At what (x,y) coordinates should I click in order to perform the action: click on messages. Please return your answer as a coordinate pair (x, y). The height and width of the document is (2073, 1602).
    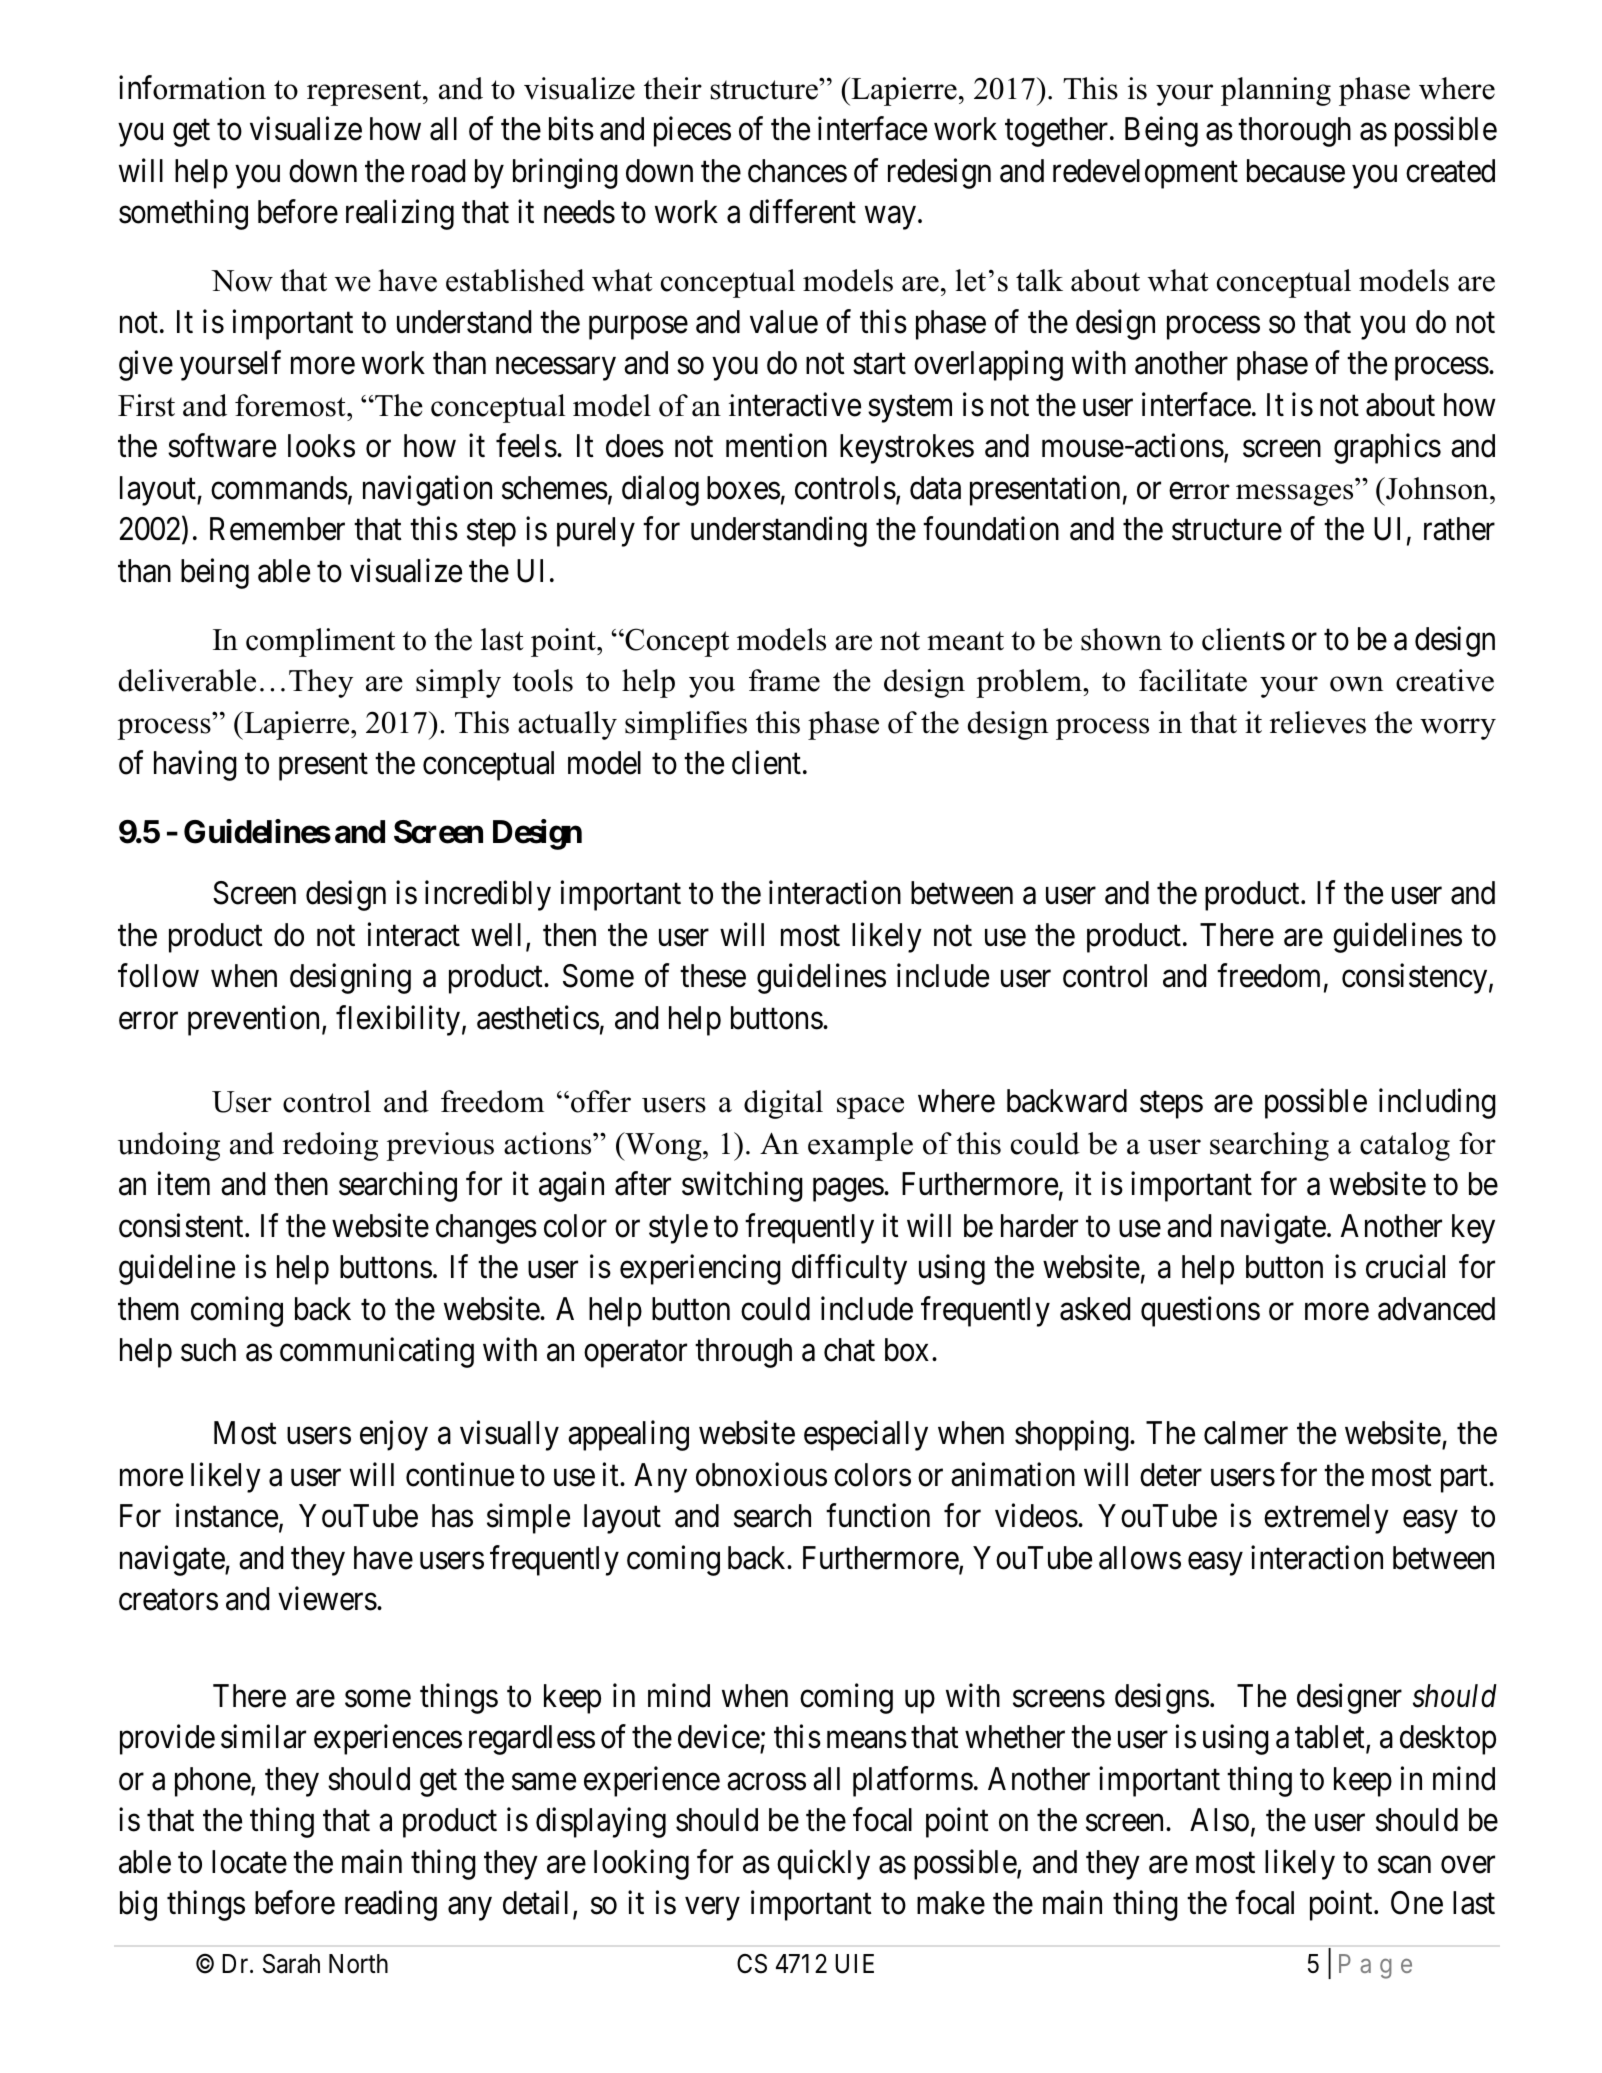
    Looking at the image, I should click on (1294, 495).
